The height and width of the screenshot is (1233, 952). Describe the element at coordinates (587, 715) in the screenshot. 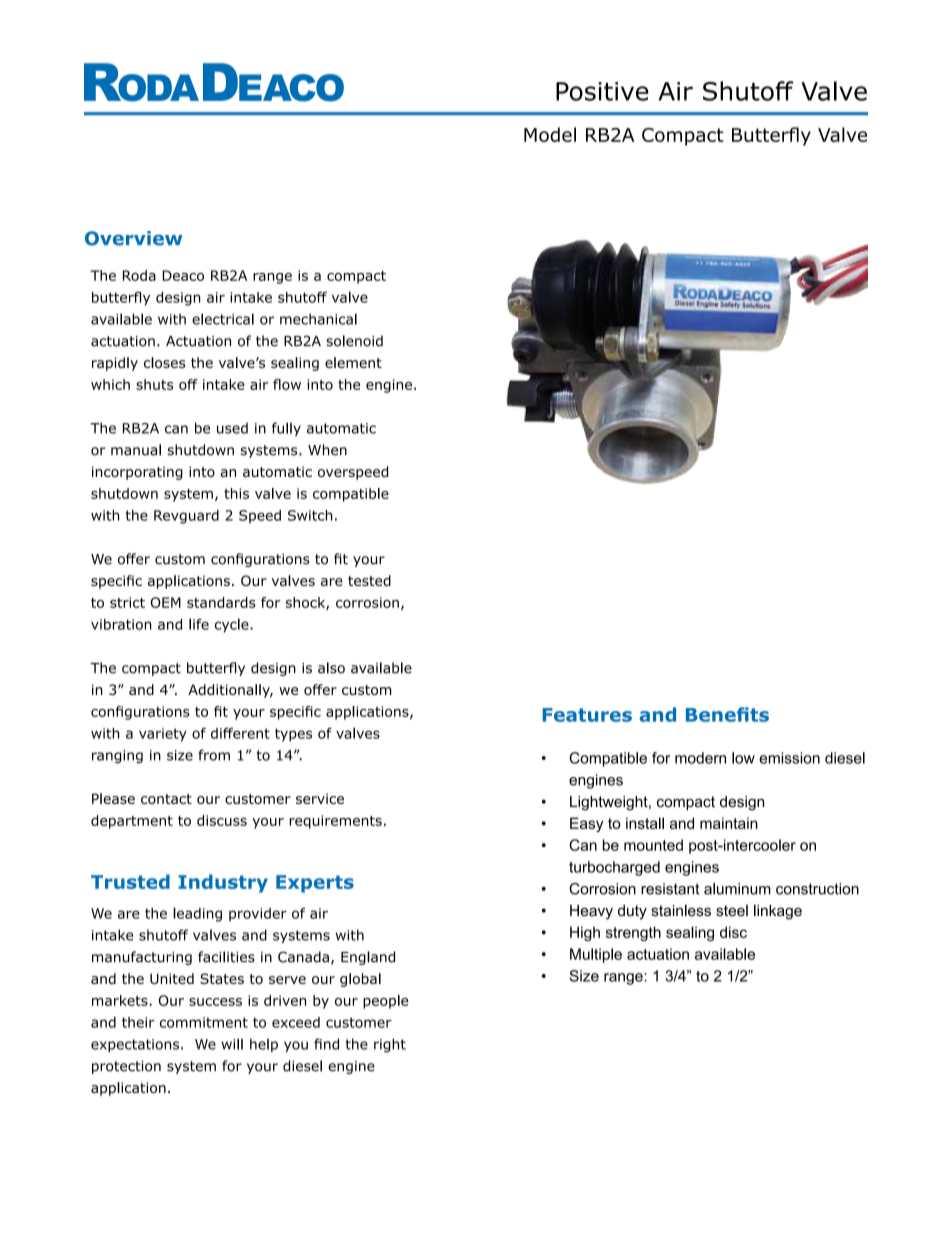

I see `Features` at that location.
